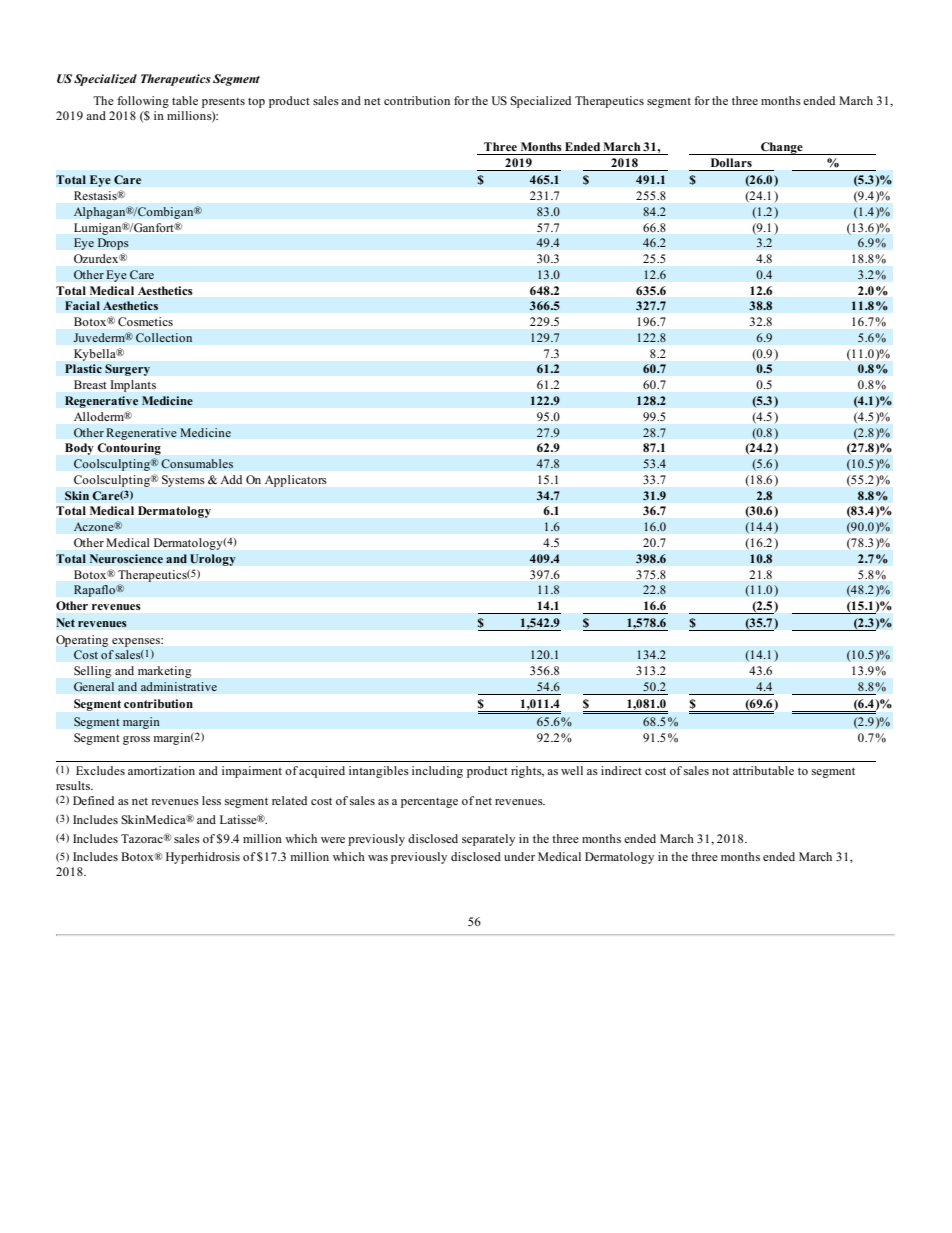  What do you see at coordinates (145, 321) in the image?
I see `Cosmetics` at bounding box center [145, 321].
